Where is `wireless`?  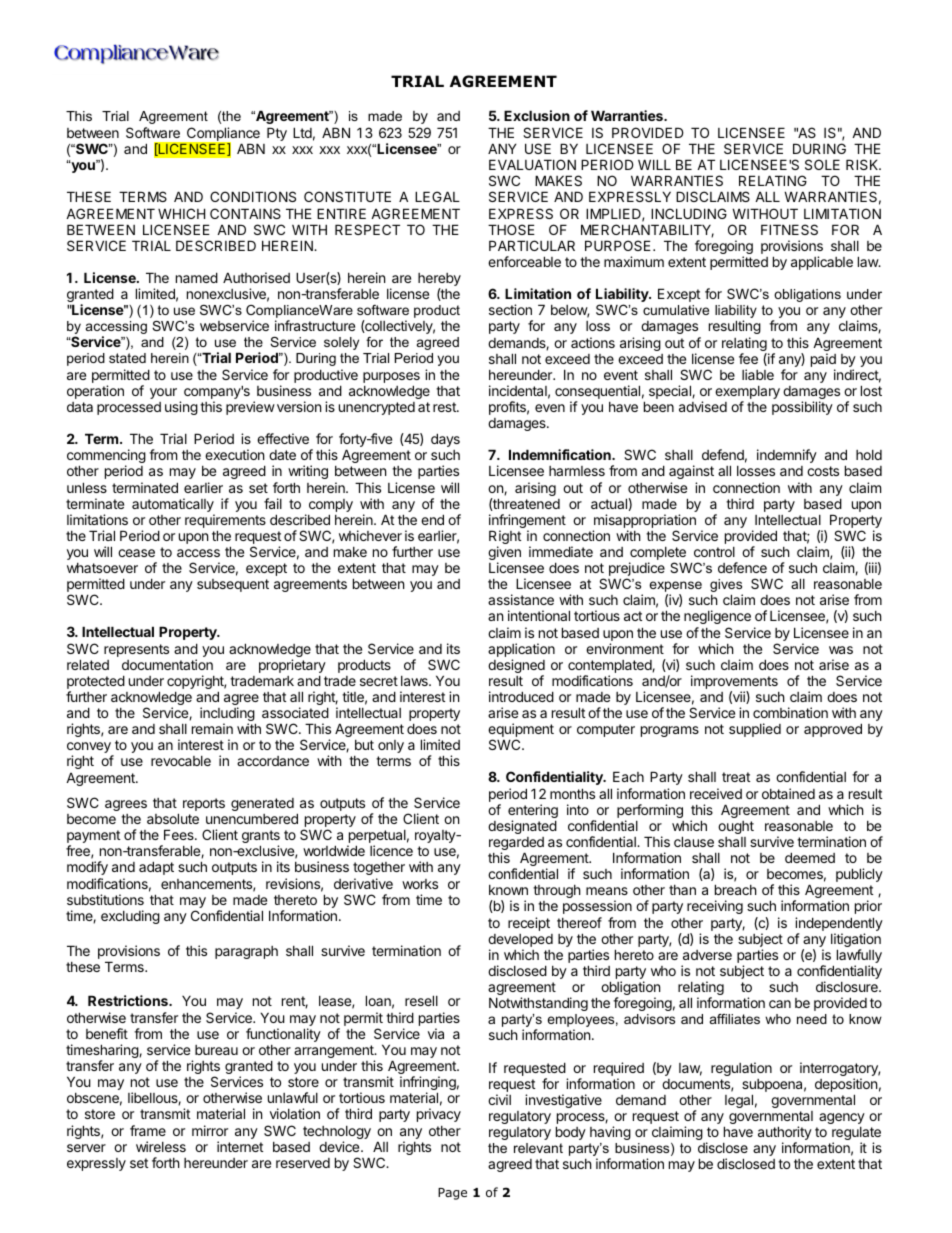
wireless is located at coordinates (161, 1146).
